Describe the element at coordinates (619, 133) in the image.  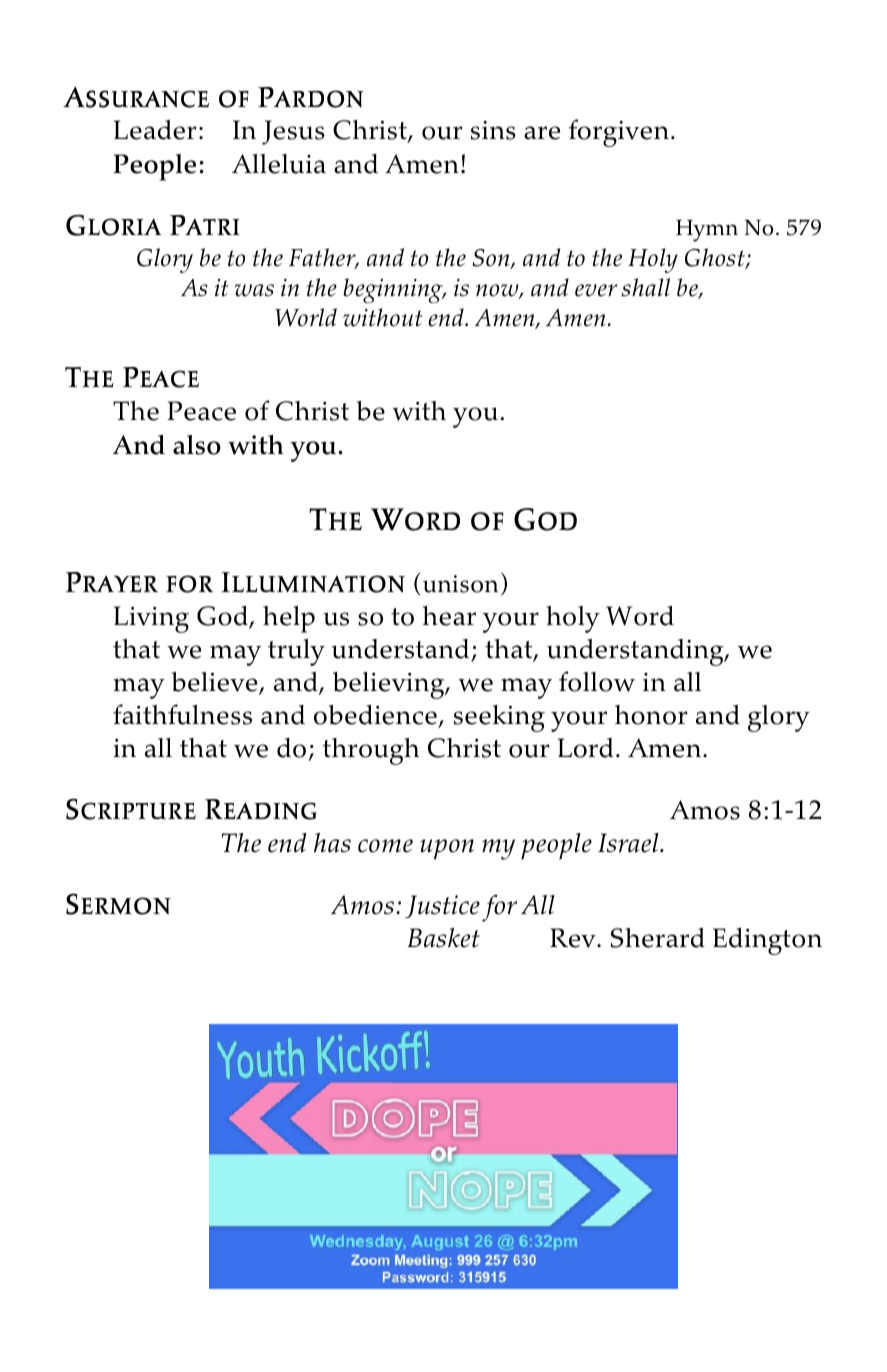
I see `forgiven` at that location.
